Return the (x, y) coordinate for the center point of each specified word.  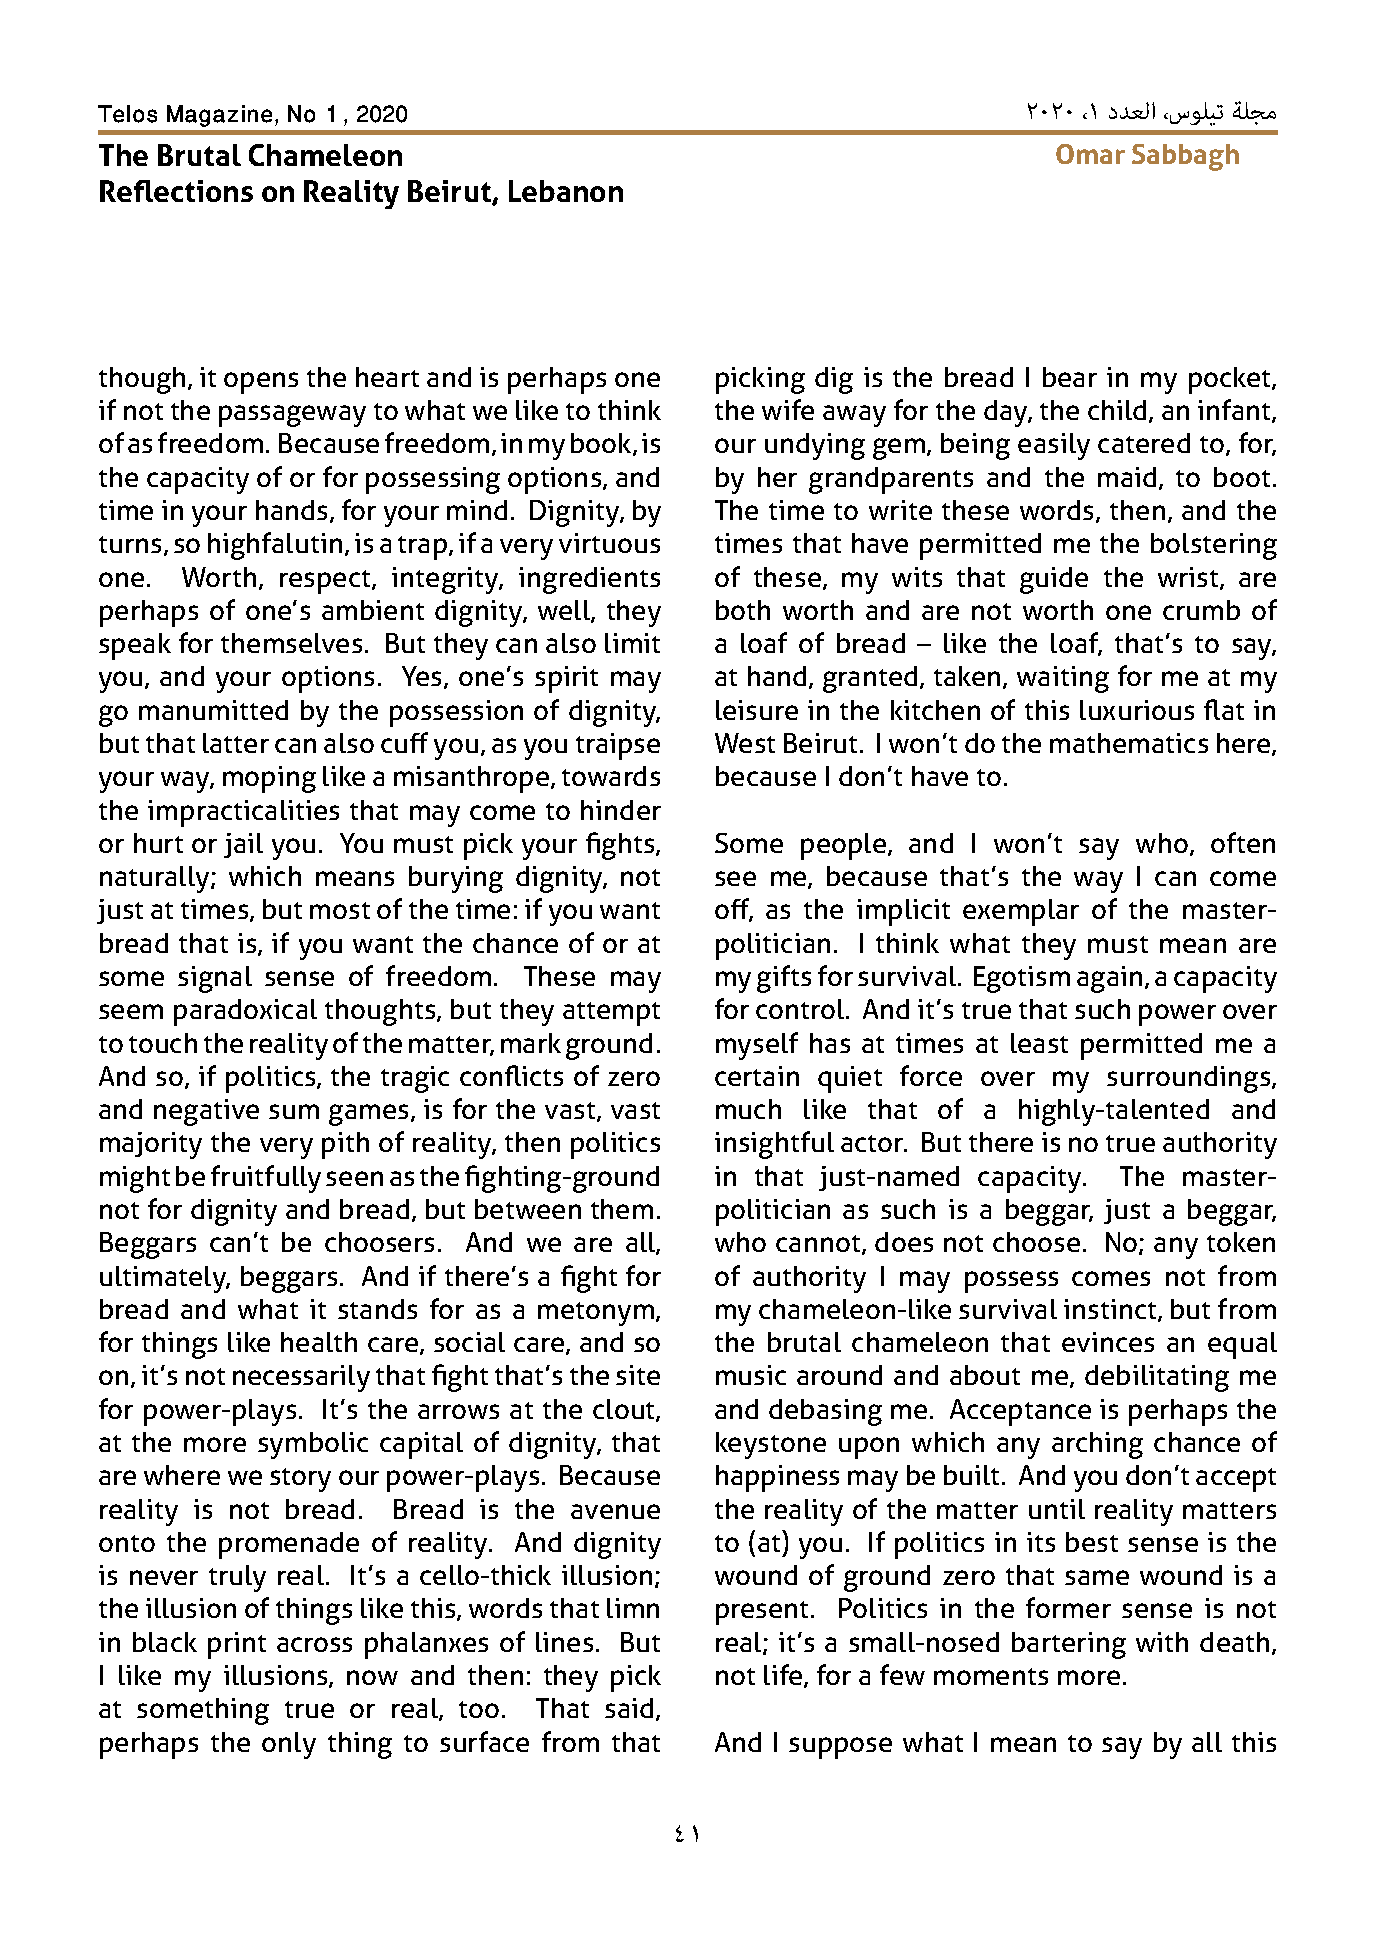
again (1109, 979)
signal (215, 979)
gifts (784, 979)
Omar (1090, 154)
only (289, 1745)
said (629, 1708)
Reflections (176, 191)
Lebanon (566, 191)
